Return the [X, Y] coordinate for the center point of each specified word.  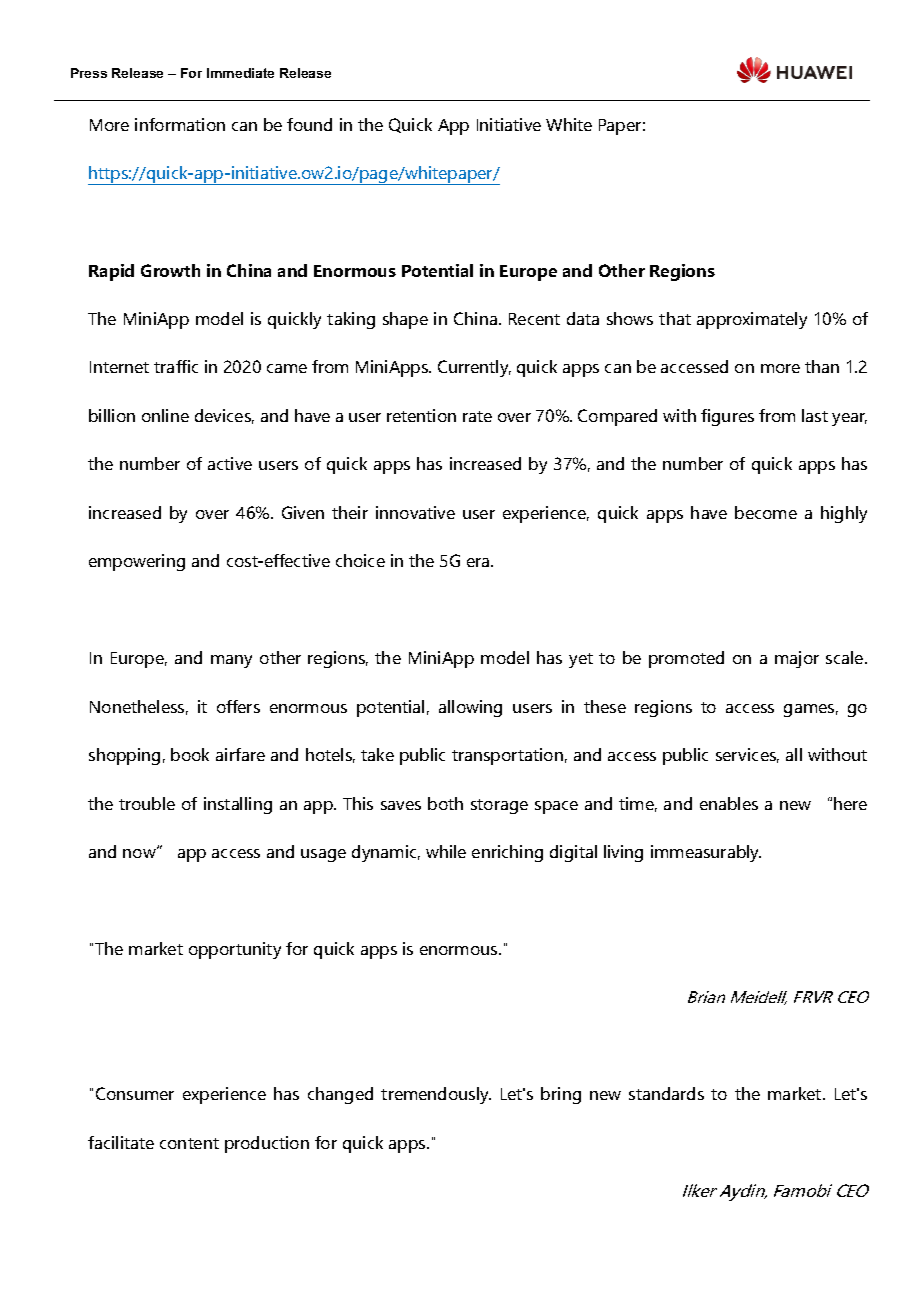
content [189, 1143]
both [445, 803]
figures [727, 417]
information [180, 124]
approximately [752, 320]
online [165, 415]
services [747, 755]
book [190, 754]
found [309, 124]
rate [477, 416]
